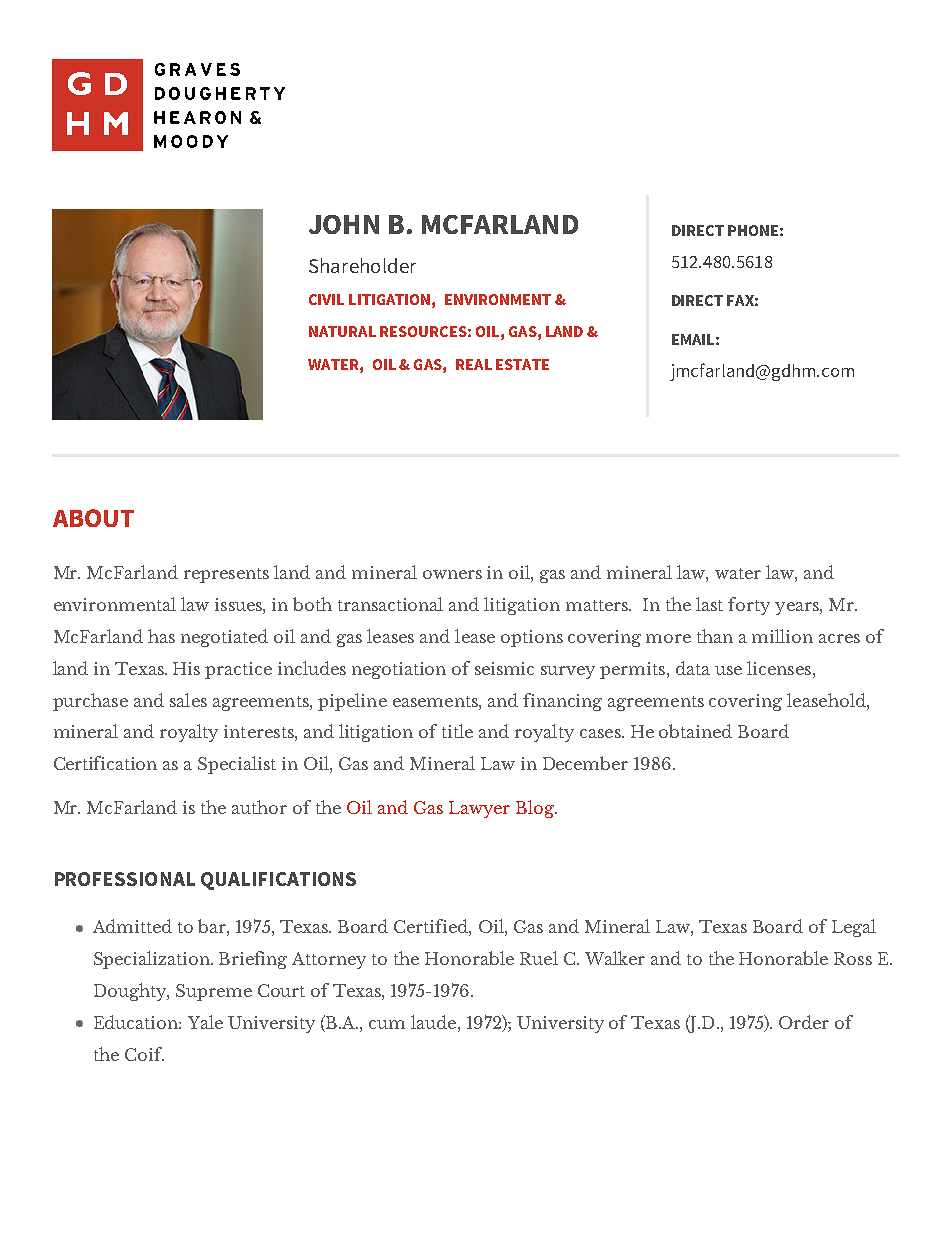 The image size is (952, 1233). What do you see at coordinates (753, 230) in the screenshot?
I see `PHONE` at bounding box center [753, 230].
